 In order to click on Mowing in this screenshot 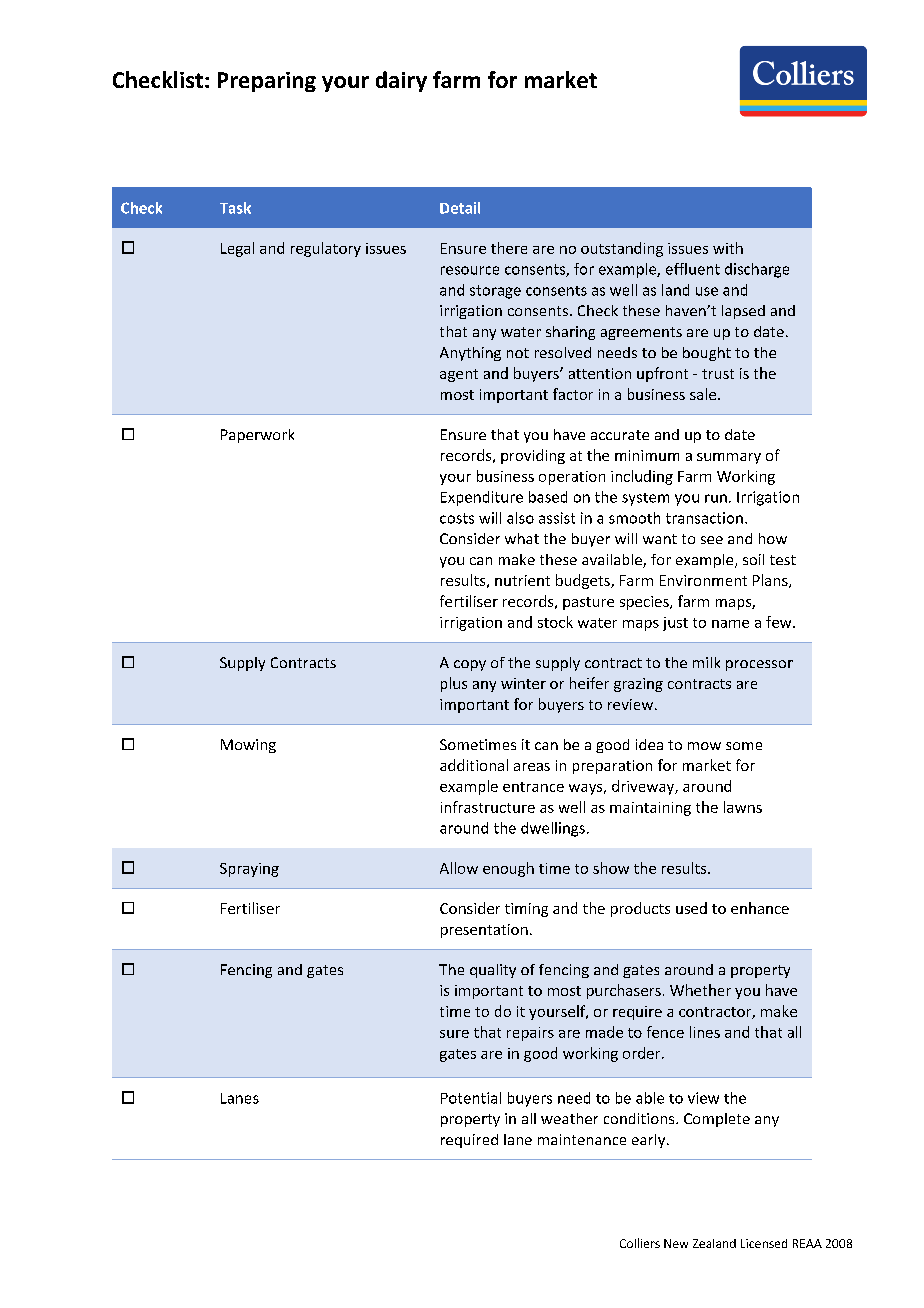, I will do `click(248, 746)`.
